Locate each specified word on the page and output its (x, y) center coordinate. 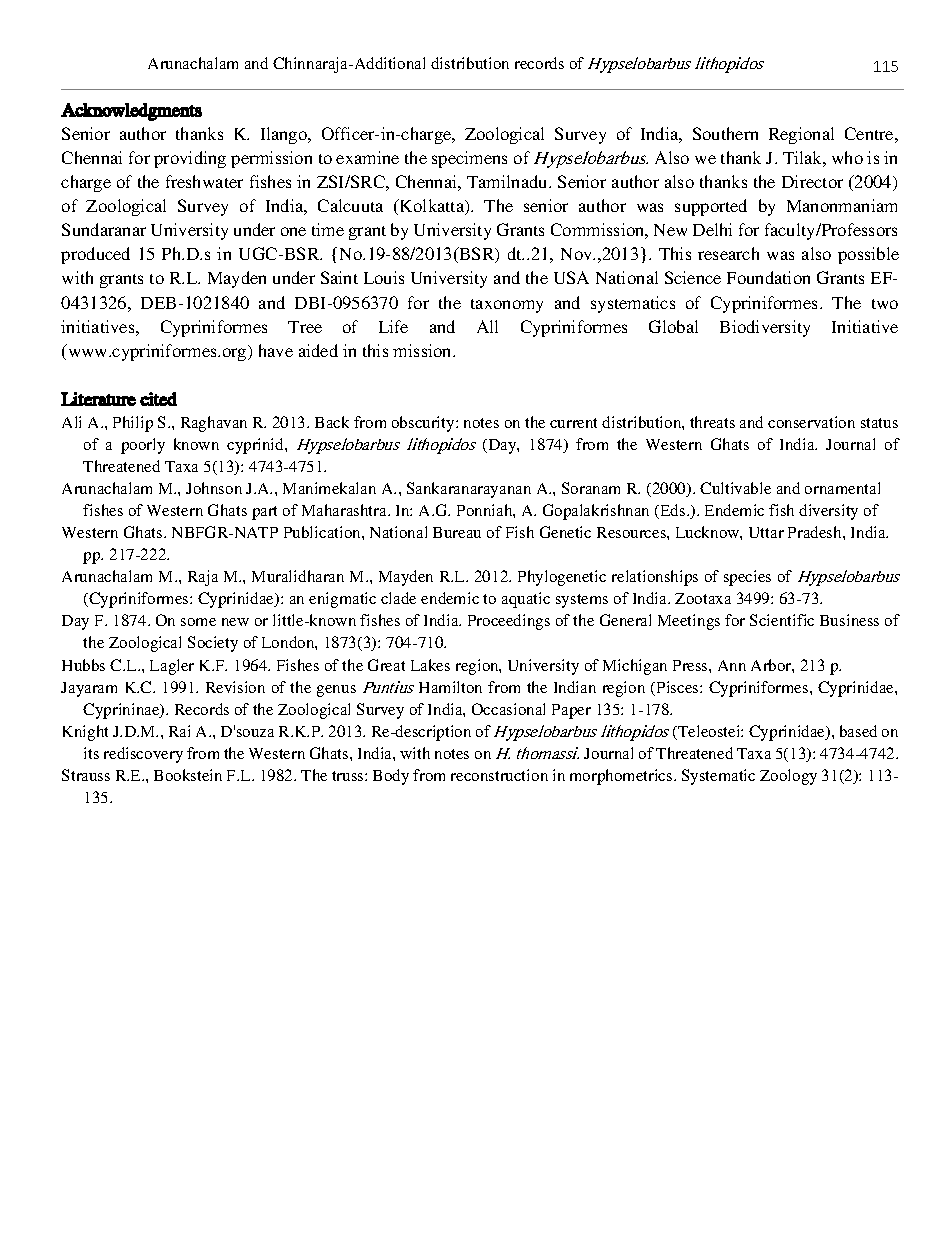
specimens (469, 159)
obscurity (424, 424)
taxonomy (507, 306)
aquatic (526, 600)
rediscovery (143, 755)
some (198, 622)
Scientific (782, 620)
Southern (725, 133)
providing (190, 159)
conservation (811, 422)
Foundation (768, 277)
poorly (143, 446)
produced (95, 255)
